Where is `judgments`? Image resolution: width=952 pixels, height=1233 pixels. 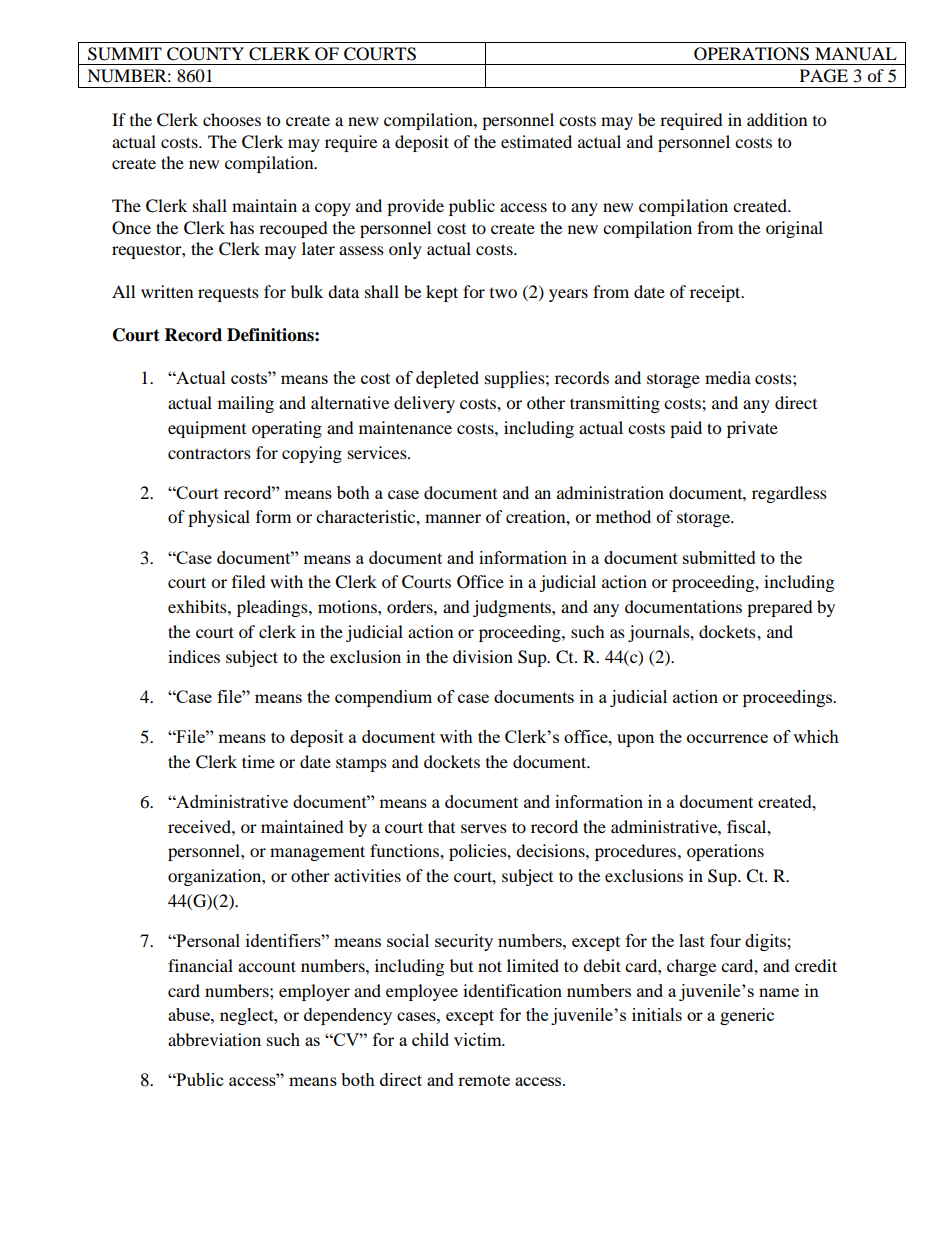
judgments is located at coordinates (513, 608).
